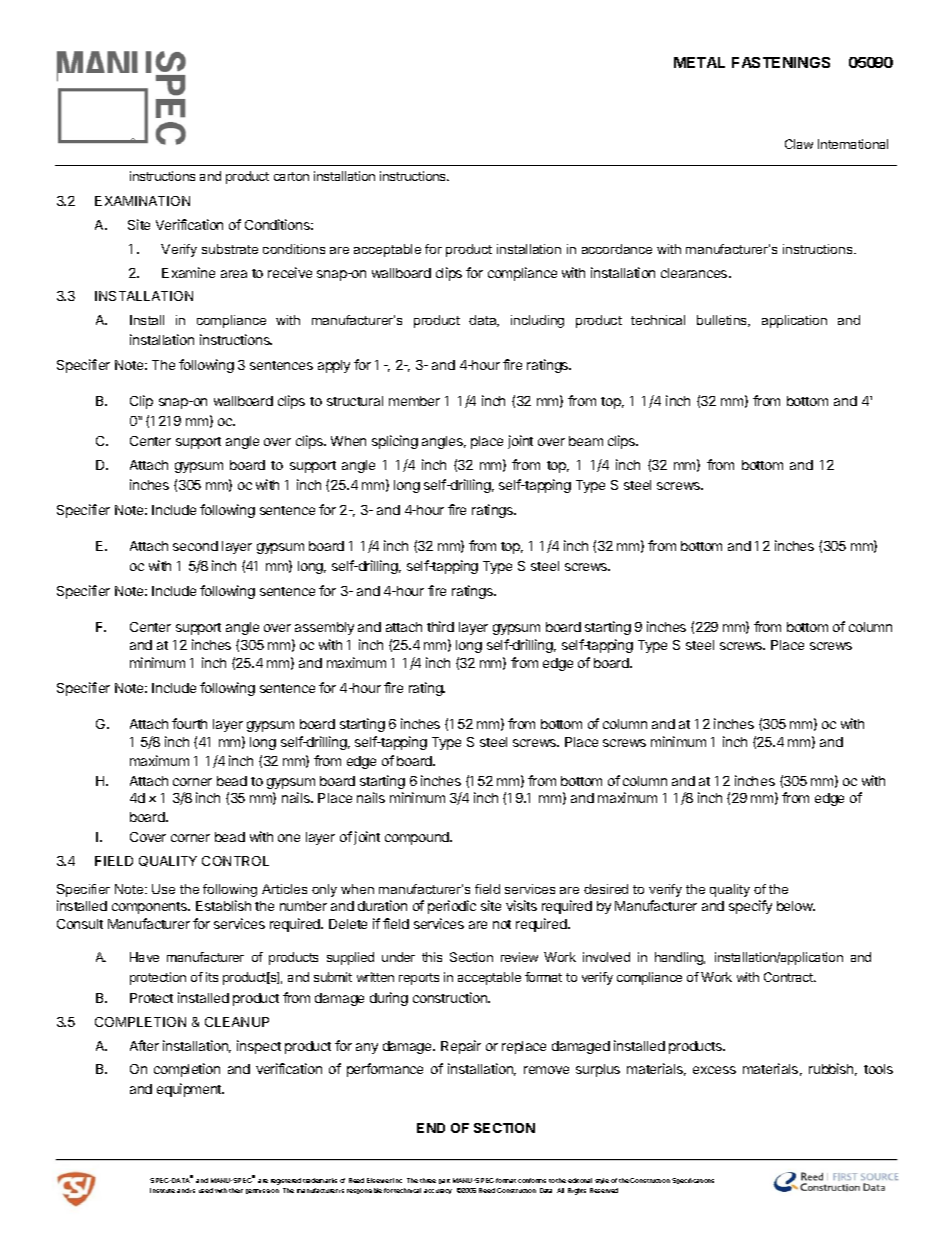  What do you see at coordinates (723, 321) in the document?
I see `bulletins` at bounding box center [723, 321].
